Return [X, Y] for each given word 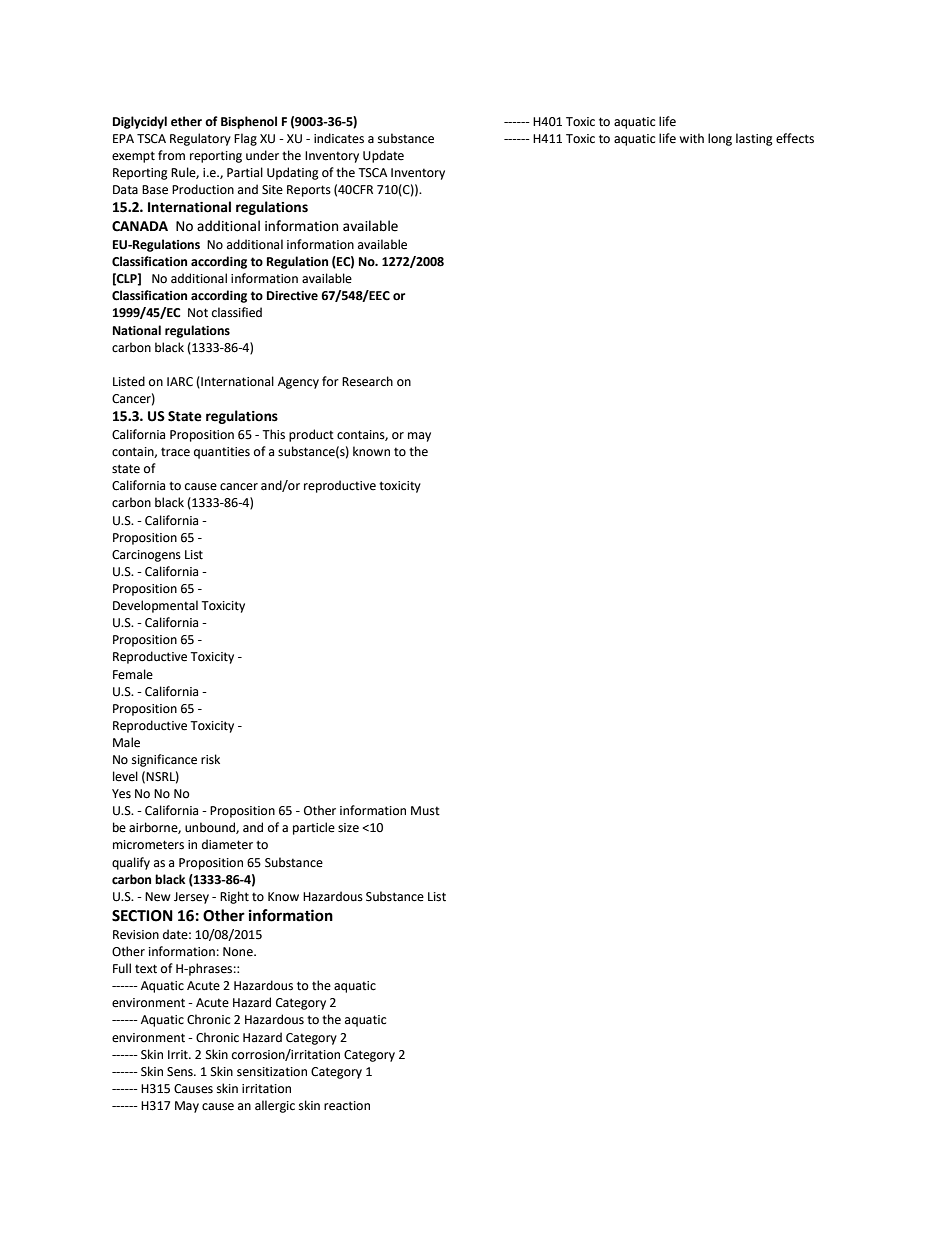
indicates [339, 138]
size [348, 828]
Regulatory [200, 139]
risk [210, 759]
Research [367, 381]
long [720, 139]
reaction [347, 1106]
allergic [275, 1106]
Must [425, 811]
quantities [222, 453]
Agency [298, 383]
